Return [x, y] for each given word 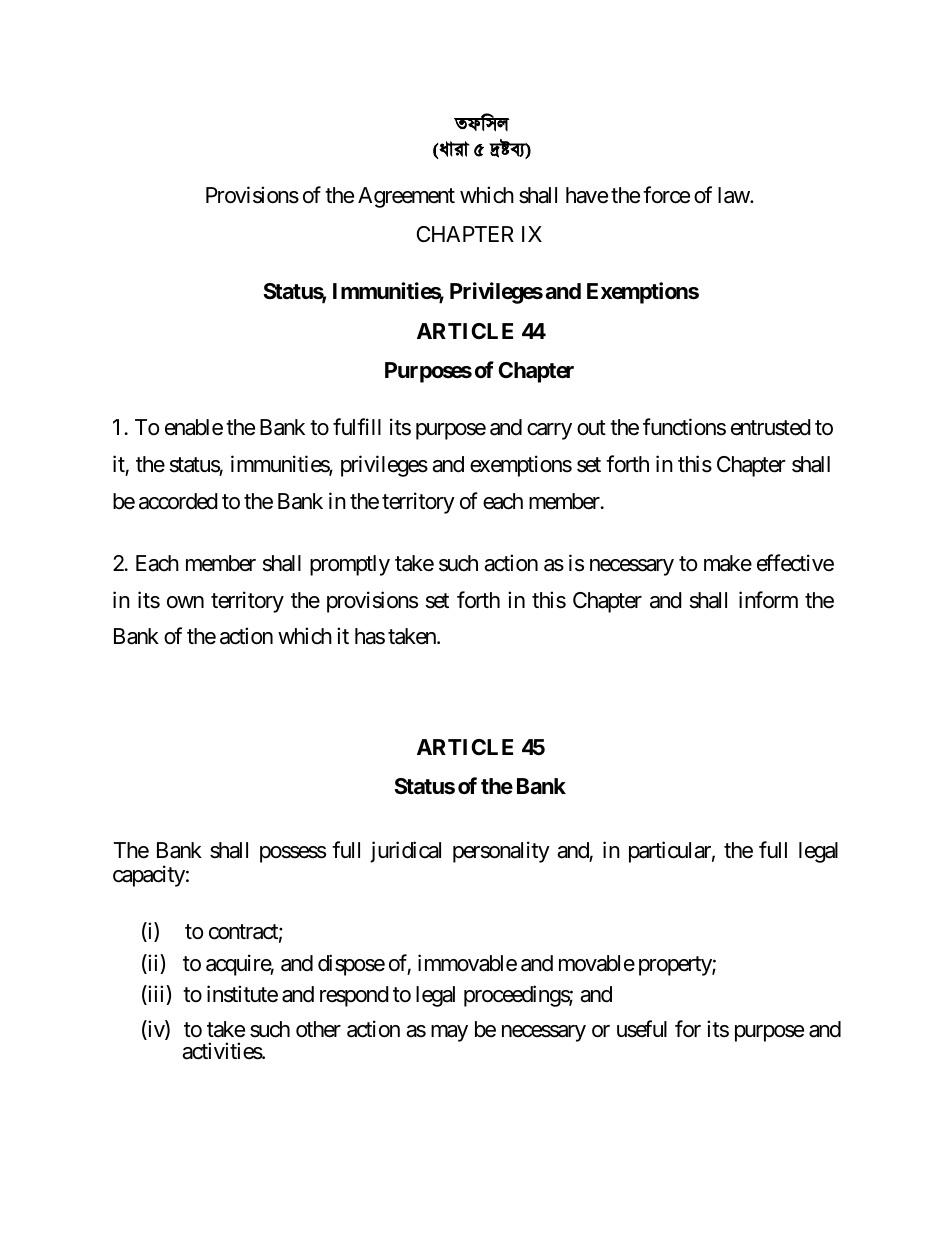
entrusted [771, 427]
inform [768, 600]
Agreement [406, 197]
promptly [350, 565]
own [185, 602]
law [734, 195]
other [318, 1029]
